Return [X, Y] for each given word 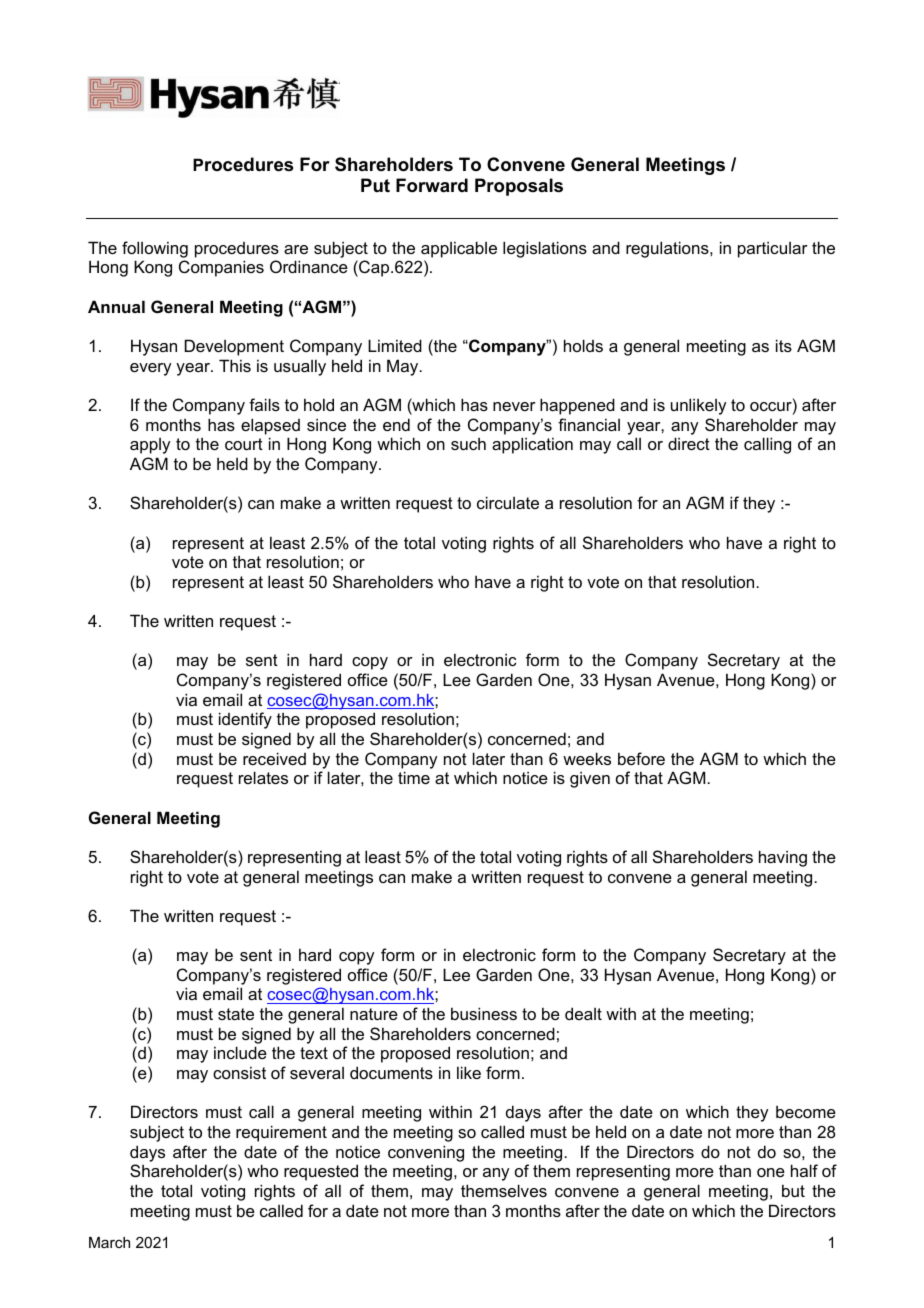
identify [245, 720]
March [109, 1242]
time [414, 777]
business [484, 1013]
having [783, 858]
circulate [508, 502]
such [468, 444]
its [784, 345]
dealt [583, 1013]
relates [263, 777]
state [236, 1014]
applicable [459, 249]
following [155, 249]
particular [773, 249]
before [641, 758]
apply [150, 446]
